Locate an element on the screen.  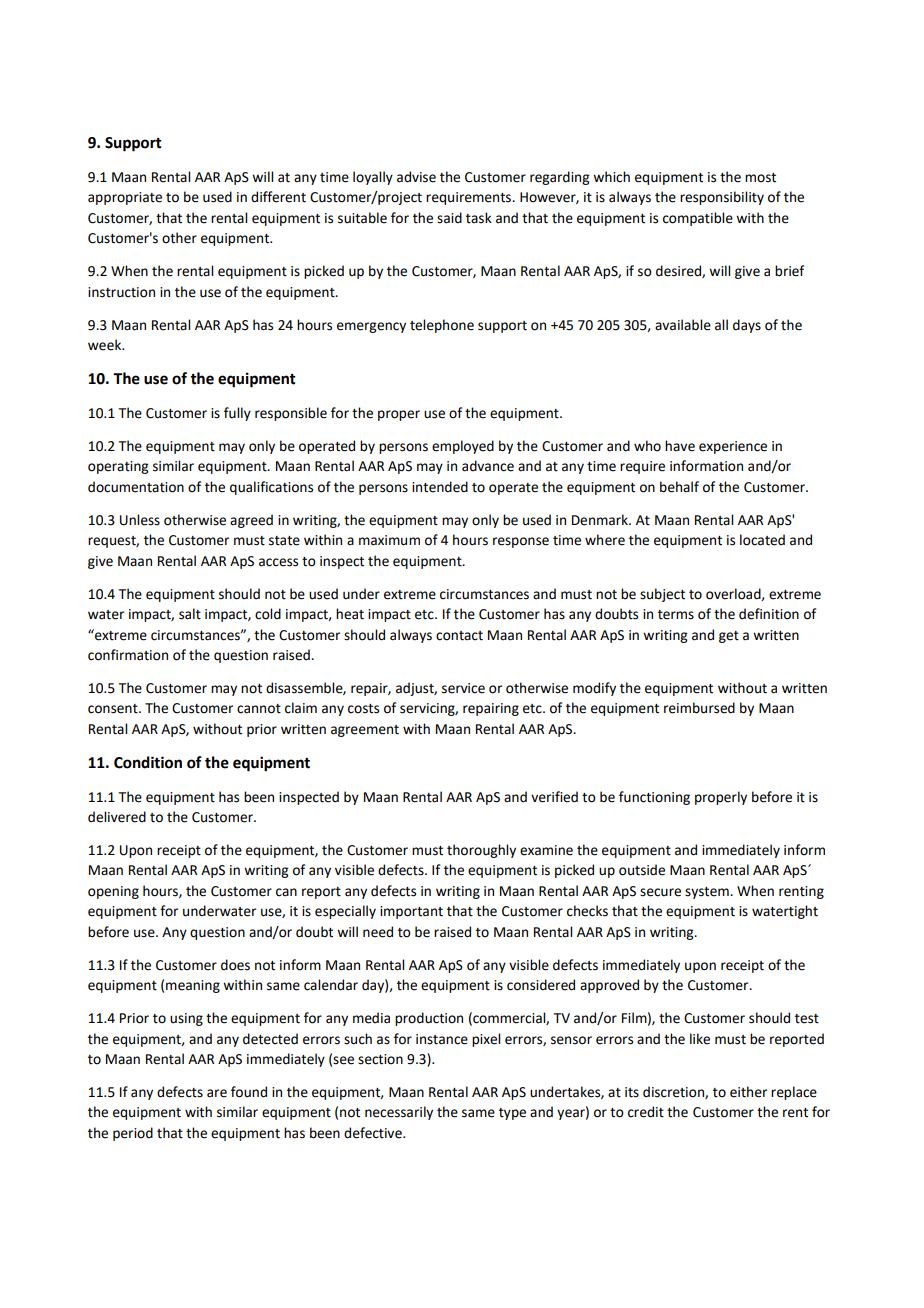
experience is located at coordinates (733, 447).
